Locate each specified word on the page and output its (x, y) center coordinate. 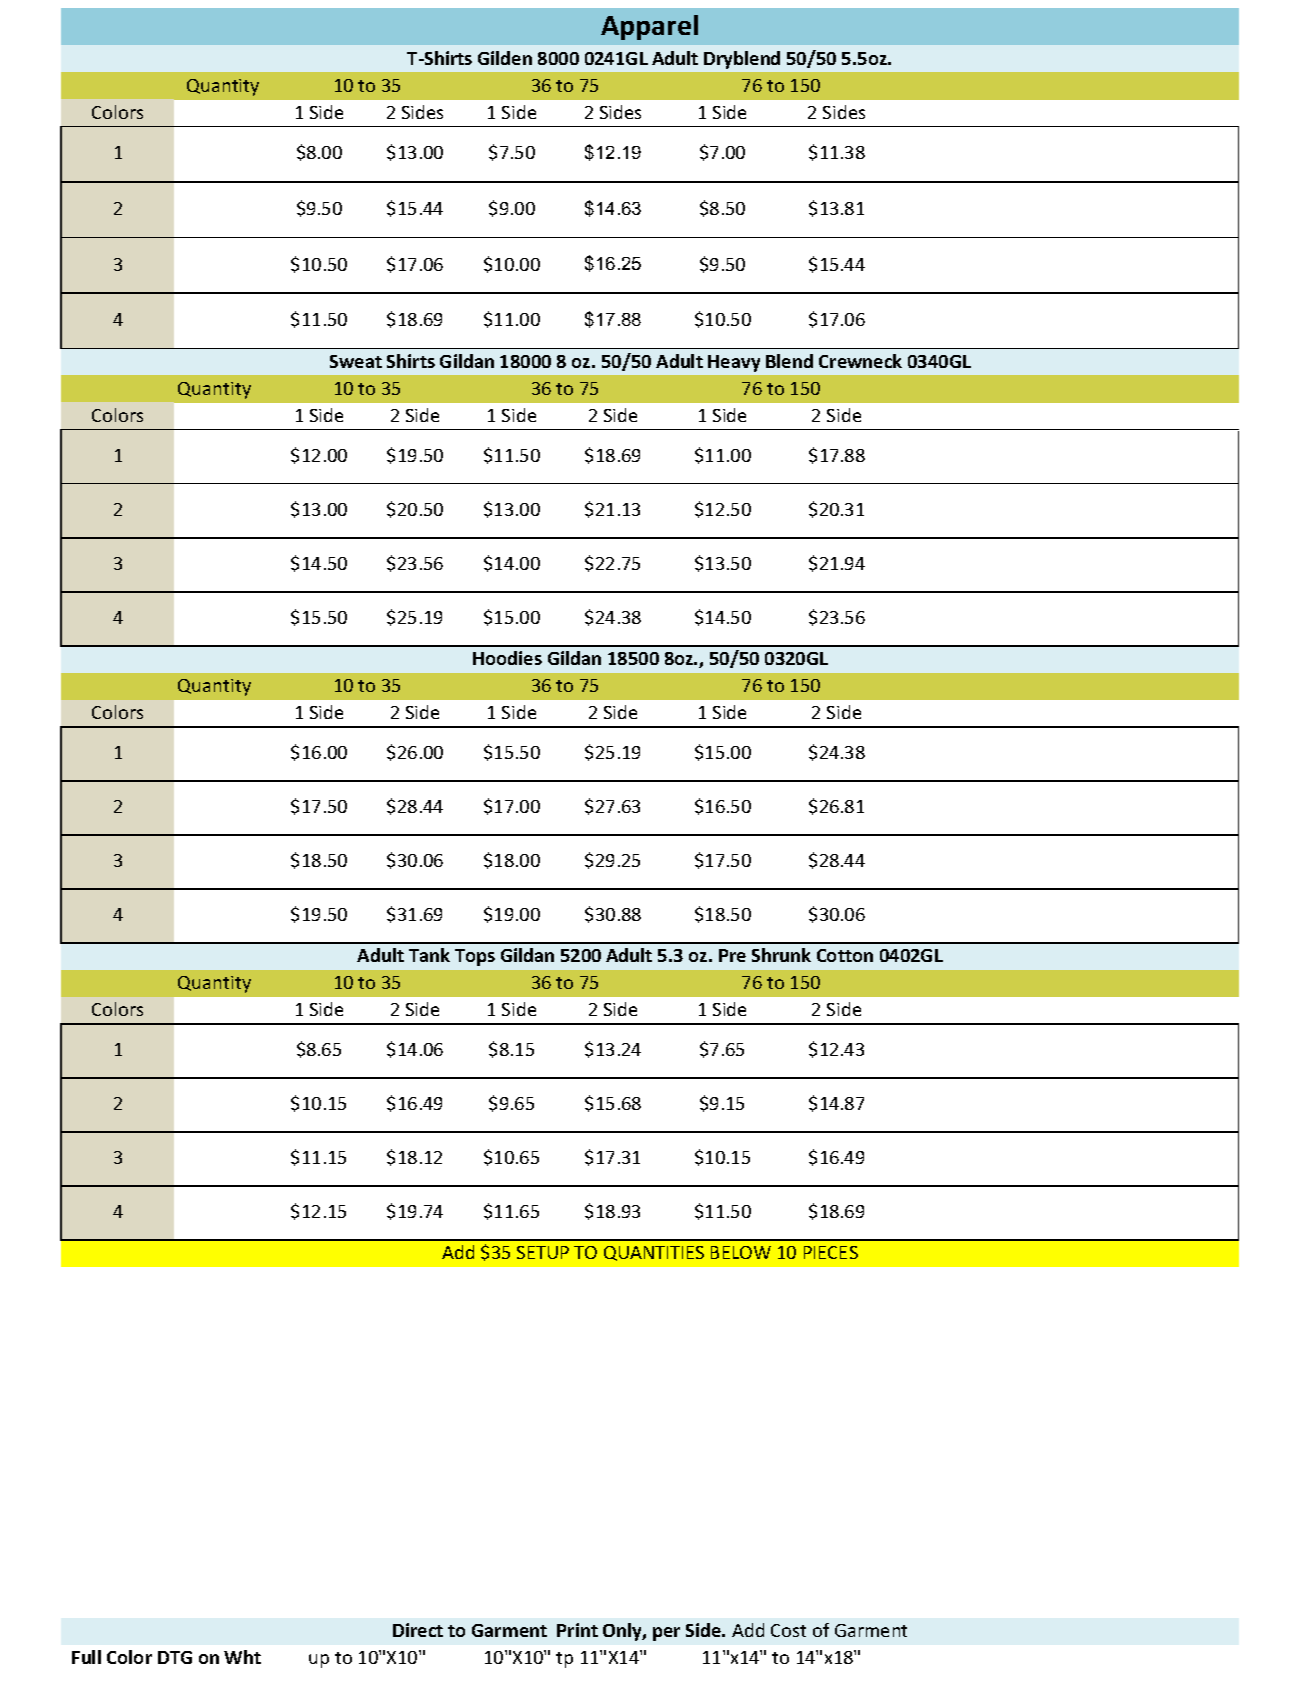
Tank (429, 955)
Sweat (356, 361)
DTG (175, 1657)
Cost (788, 1630)
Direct (418, 1630)
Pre (732, 955)
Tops (475, 957)
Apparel (649, 27)
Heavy (734, 363)
